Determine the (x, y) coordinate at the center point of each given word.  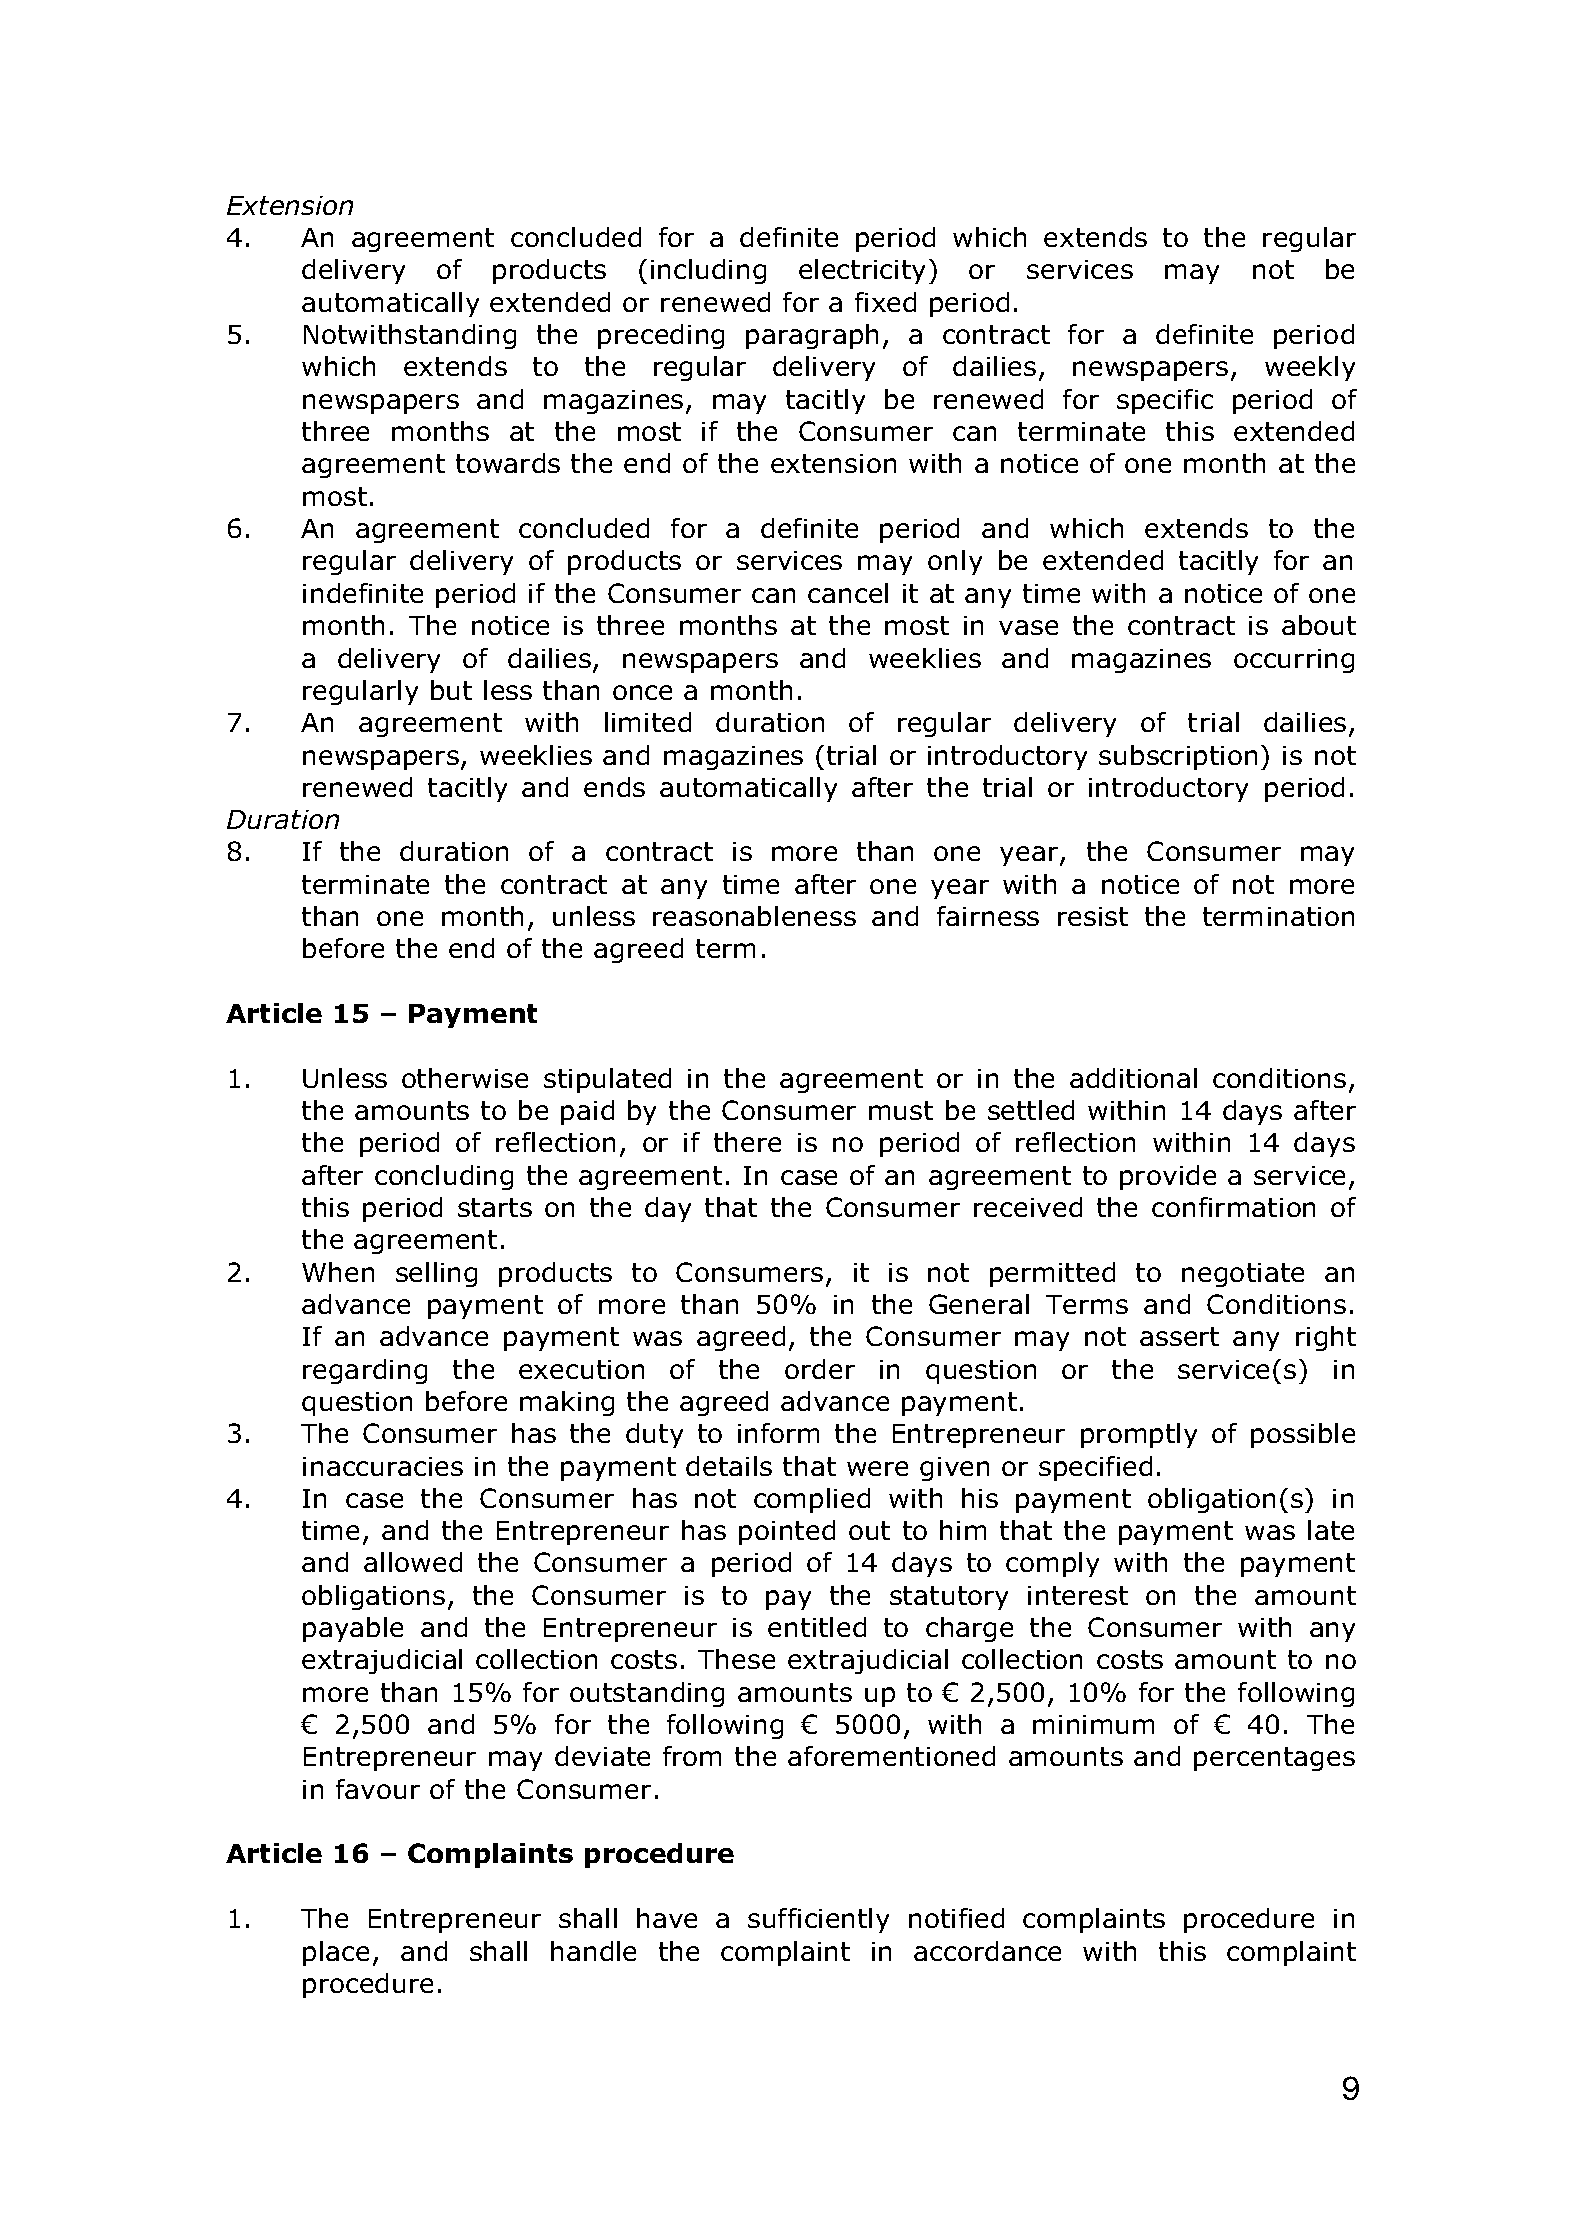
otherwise (465, 1078)
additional (1133, 1078)
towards (508, 463)
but (451, 690)
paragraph (812, 336)
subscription (1178, 757)
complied (812, 1500)
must (901, 1110)
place (336, 1953)
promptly (1139, 1435)
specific (1165, 401)
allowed (413, 1562)
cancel (848, 593)
